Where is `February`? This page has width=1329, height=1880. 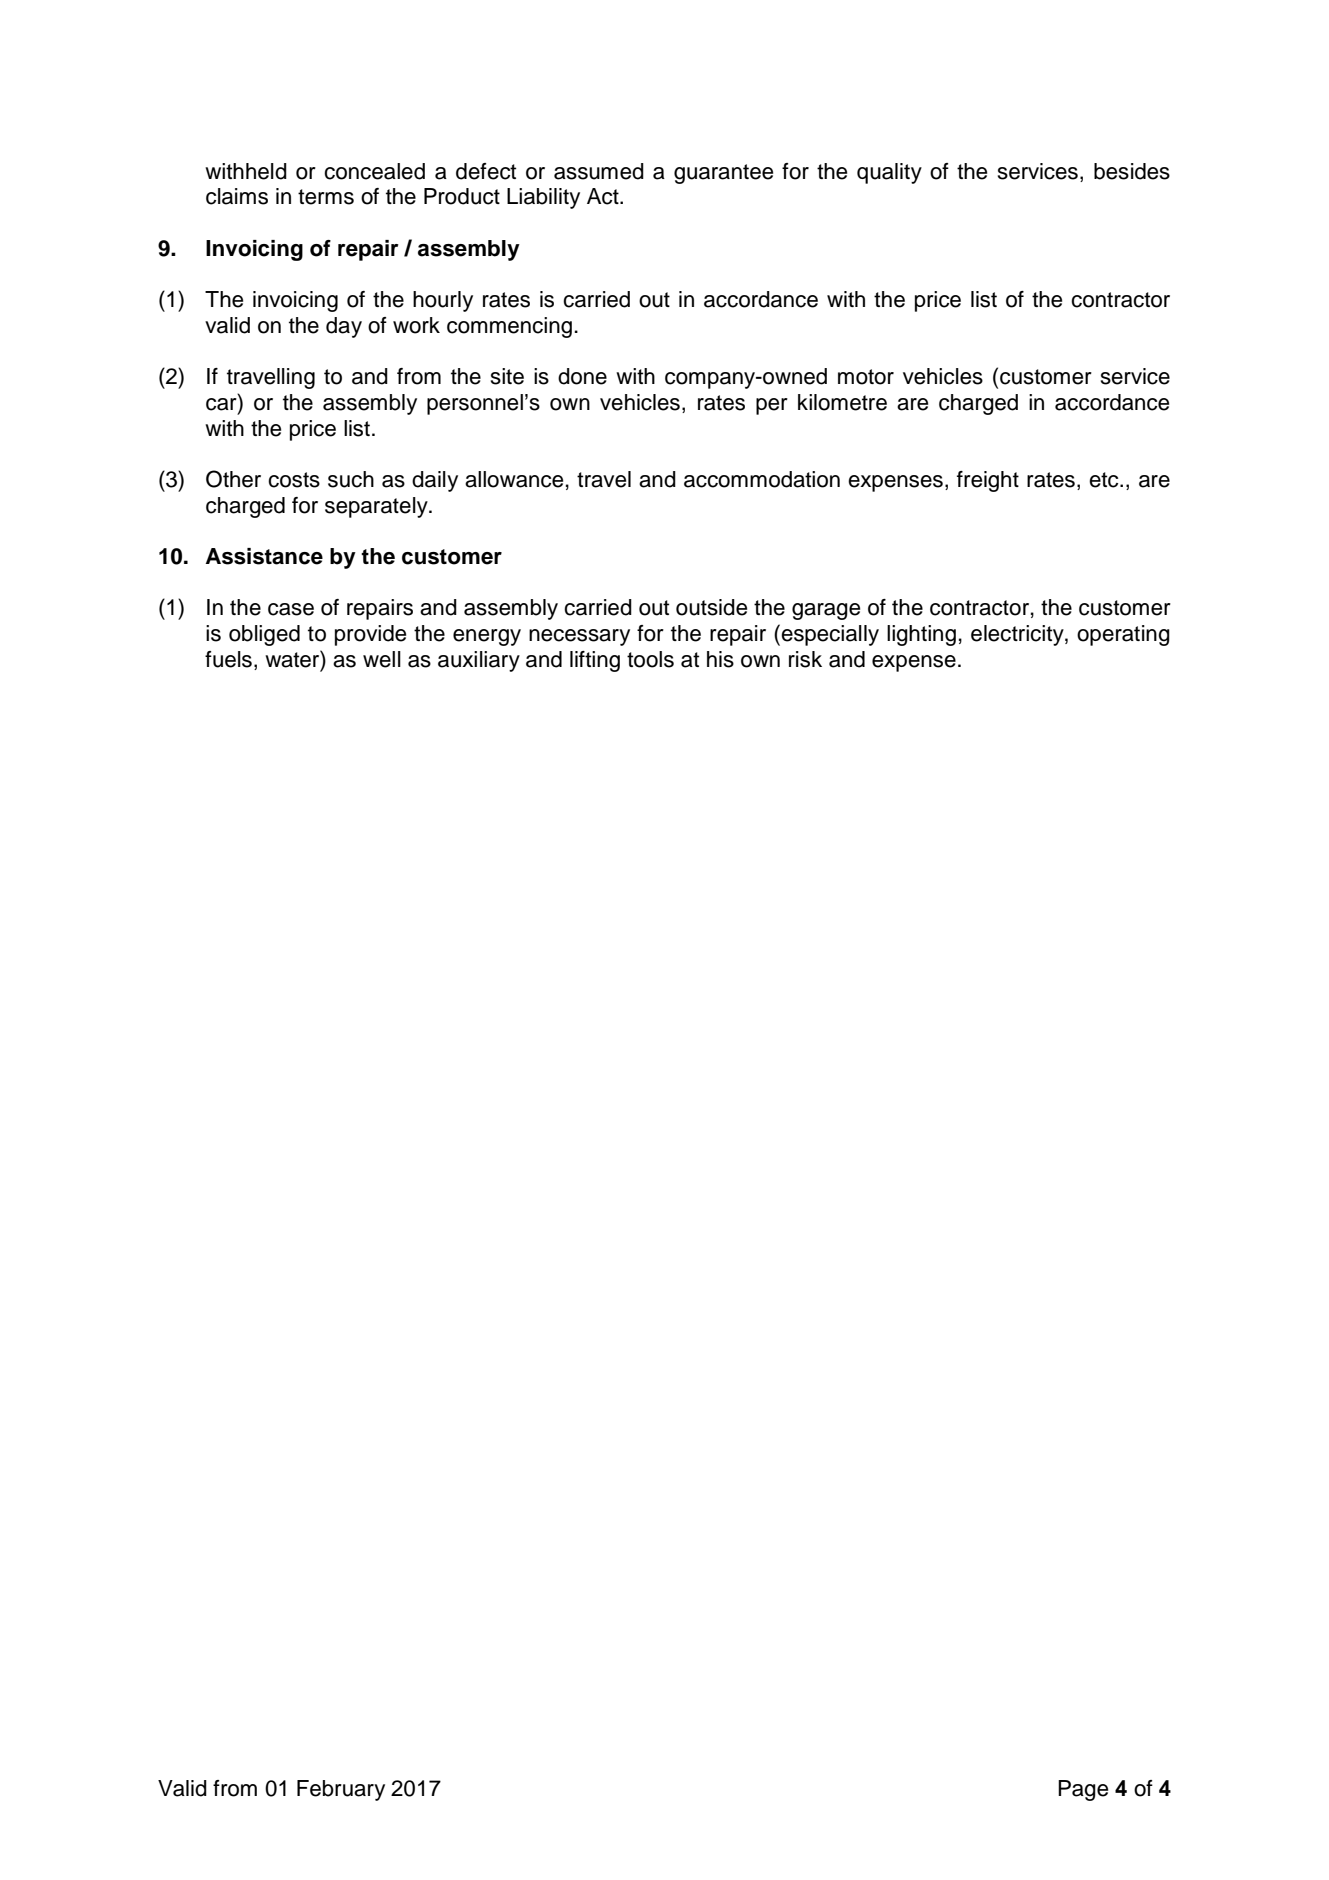
February is located at coordinates (341, 1790).
